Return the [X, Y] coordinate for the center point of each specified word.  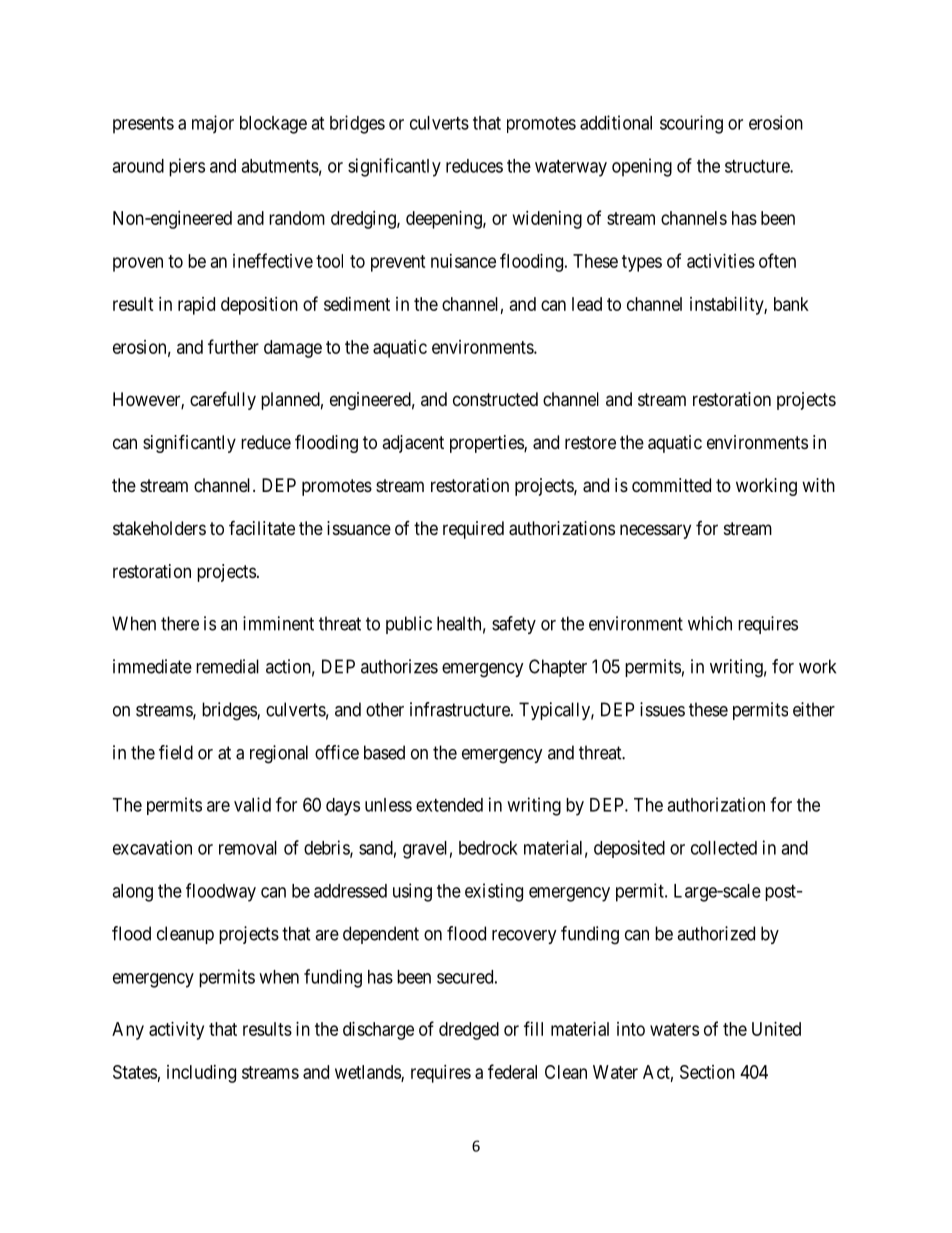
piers [187, 167]
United [776, 1029]
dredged [469, 1031]
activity [176, 1031]
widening [547, 220]
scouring [691, 124]
